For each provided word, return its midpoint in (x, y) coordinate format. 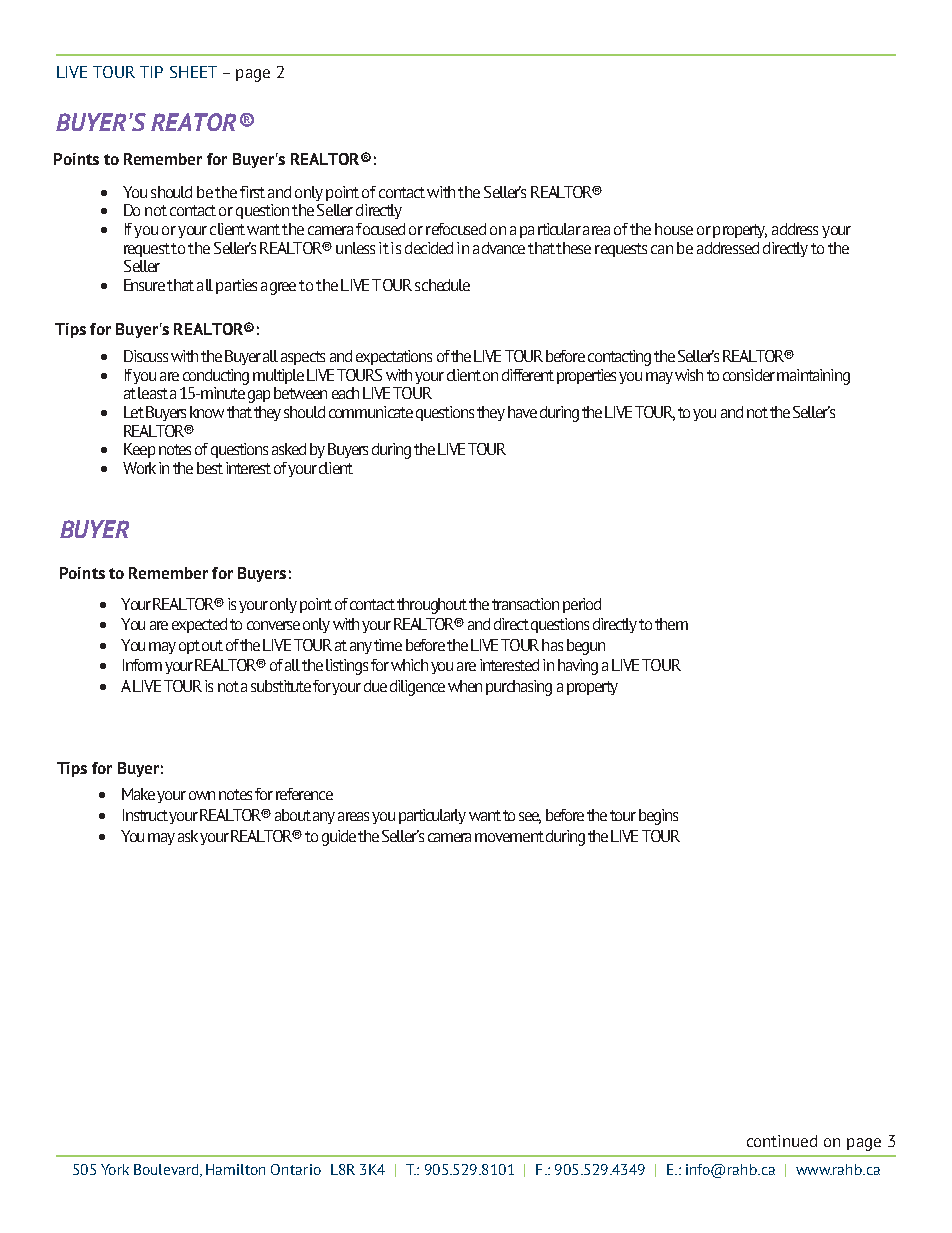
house (674, 229)
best (210, 468)
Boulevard (167, 1170)
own (202, 795)
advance (499, 248)
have (522, 412)
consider (749, 375)
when (465, 686)
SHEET (193, 72)
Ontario (296, 1169)
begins (658, 817)
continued (782, 1141)
